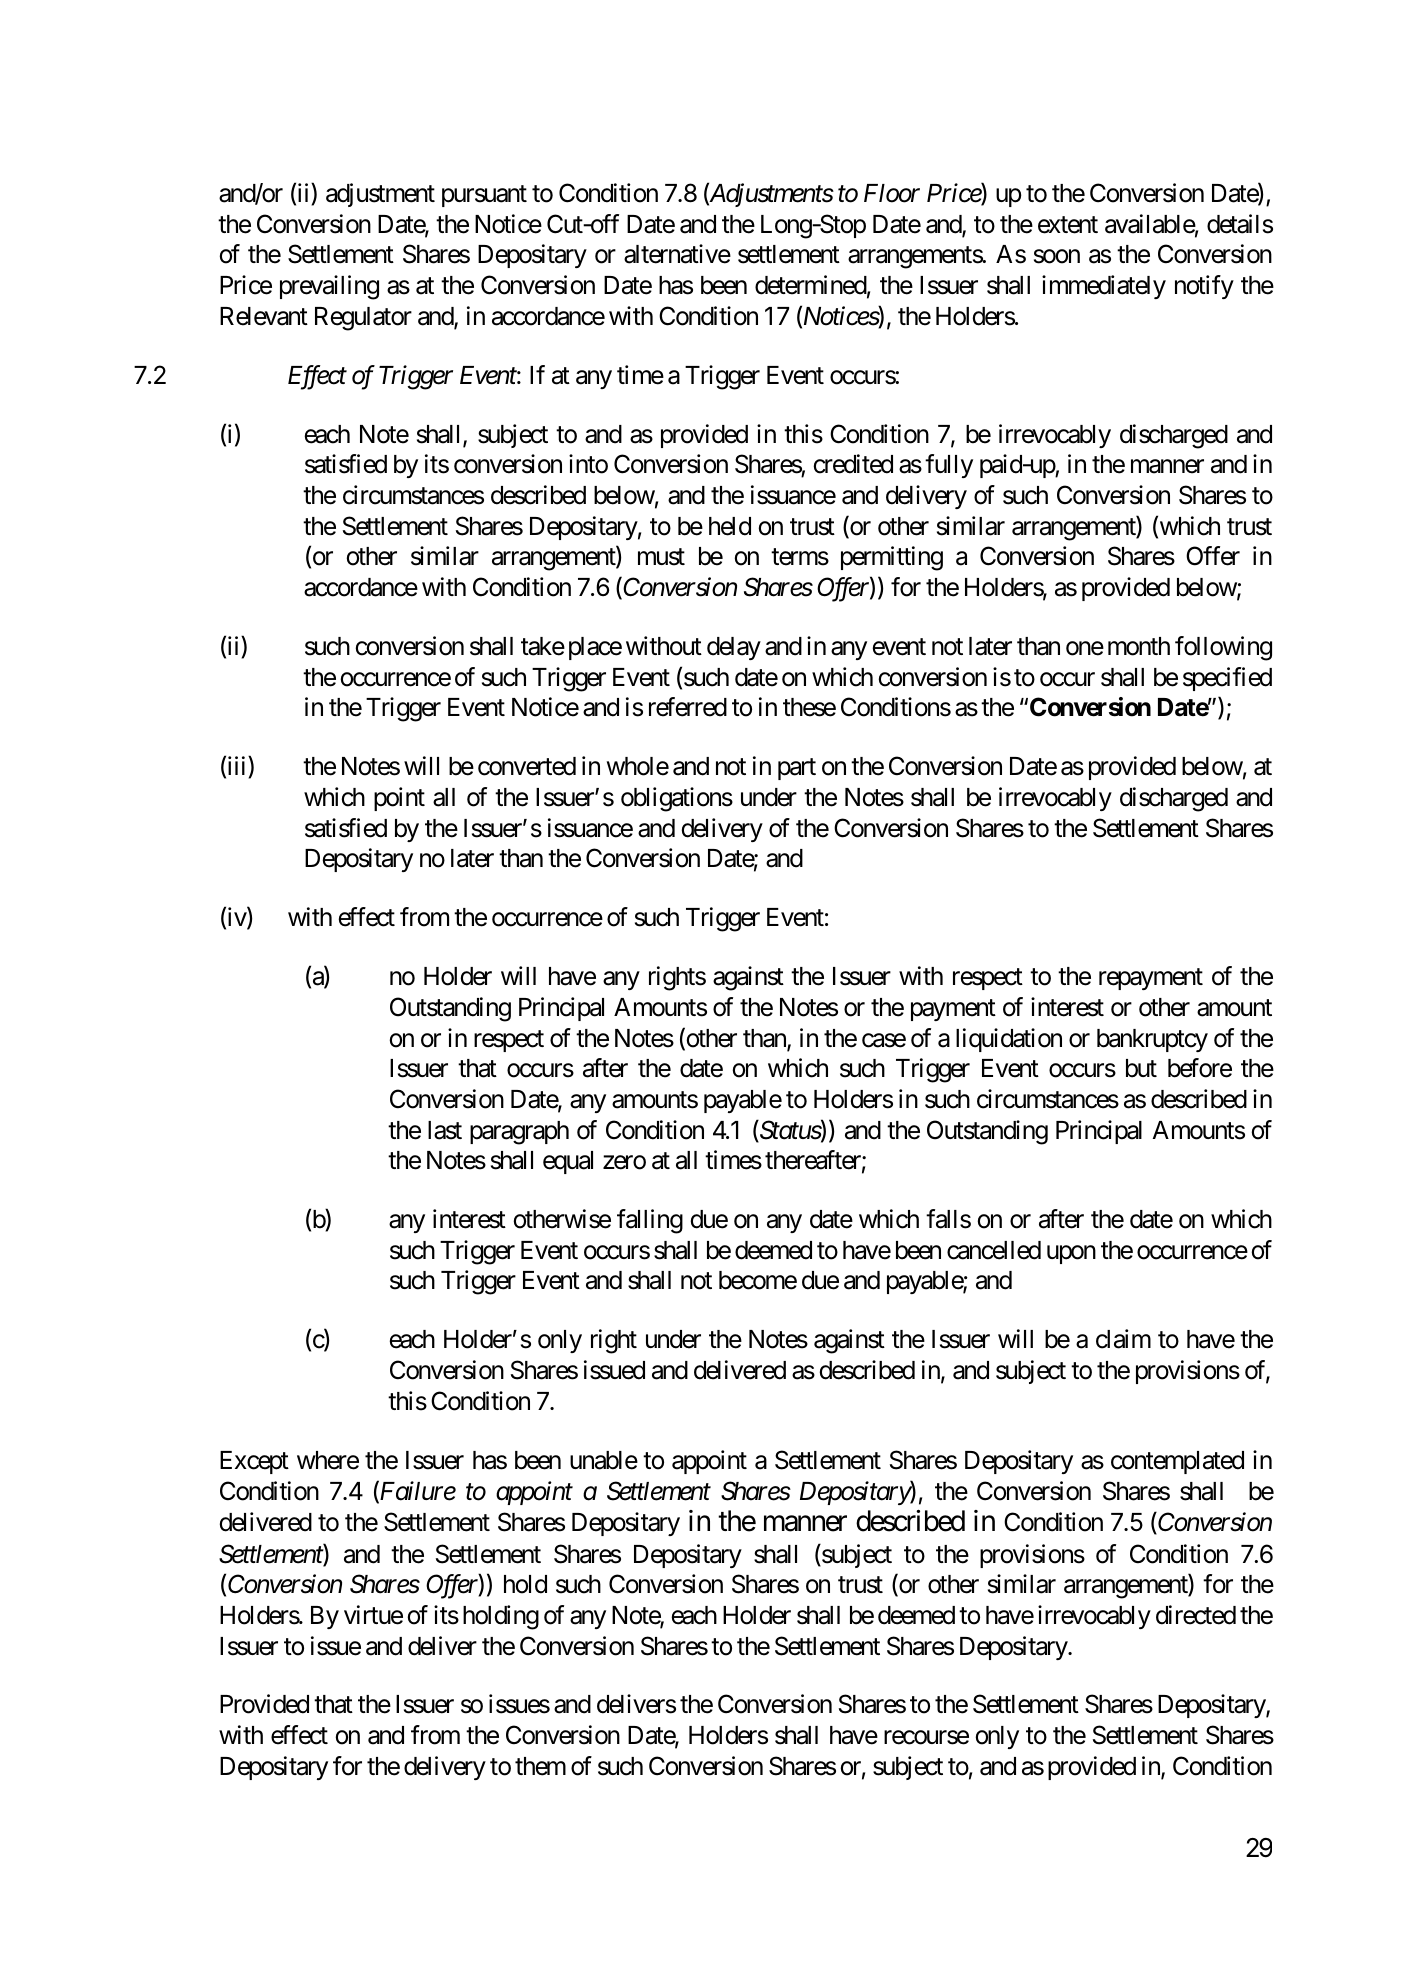 The image size is (1405, 1986). Describe the element at coordinates (1139, 646) in the screenshot. I see `month` at that location.
